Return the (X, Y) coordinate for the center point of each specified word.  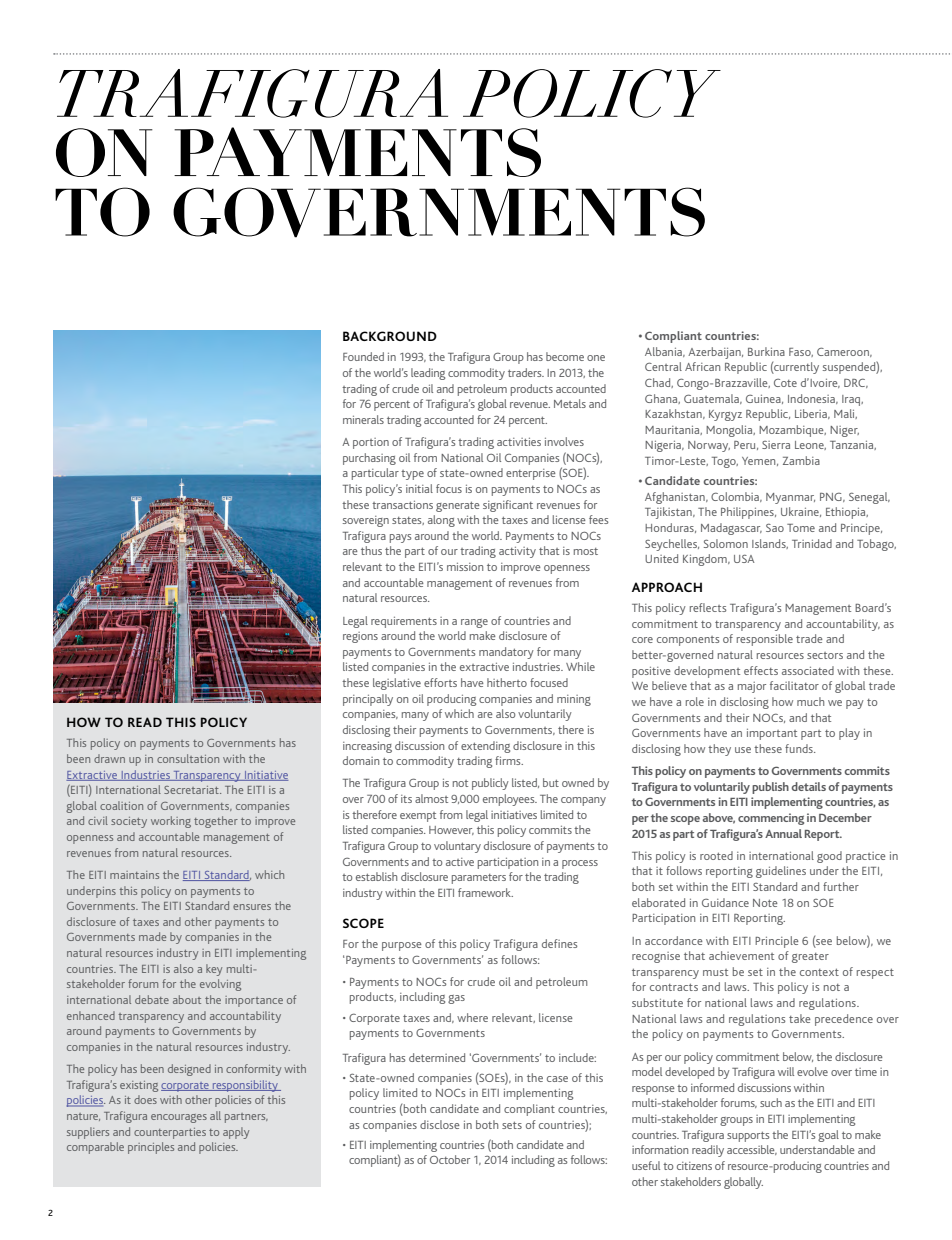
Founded (363, 356)
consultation (188, 758)
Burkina (766, 351)
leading (428, 374)
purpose (402, 946)
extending (485, 747)
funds (800, 748)
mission (465, 567)
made (152, 936)
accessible (752, 1150)
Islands (770, 544)
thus (371, 550)
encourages (179, 1118)
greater (810, 958)
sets (512, 1125)
